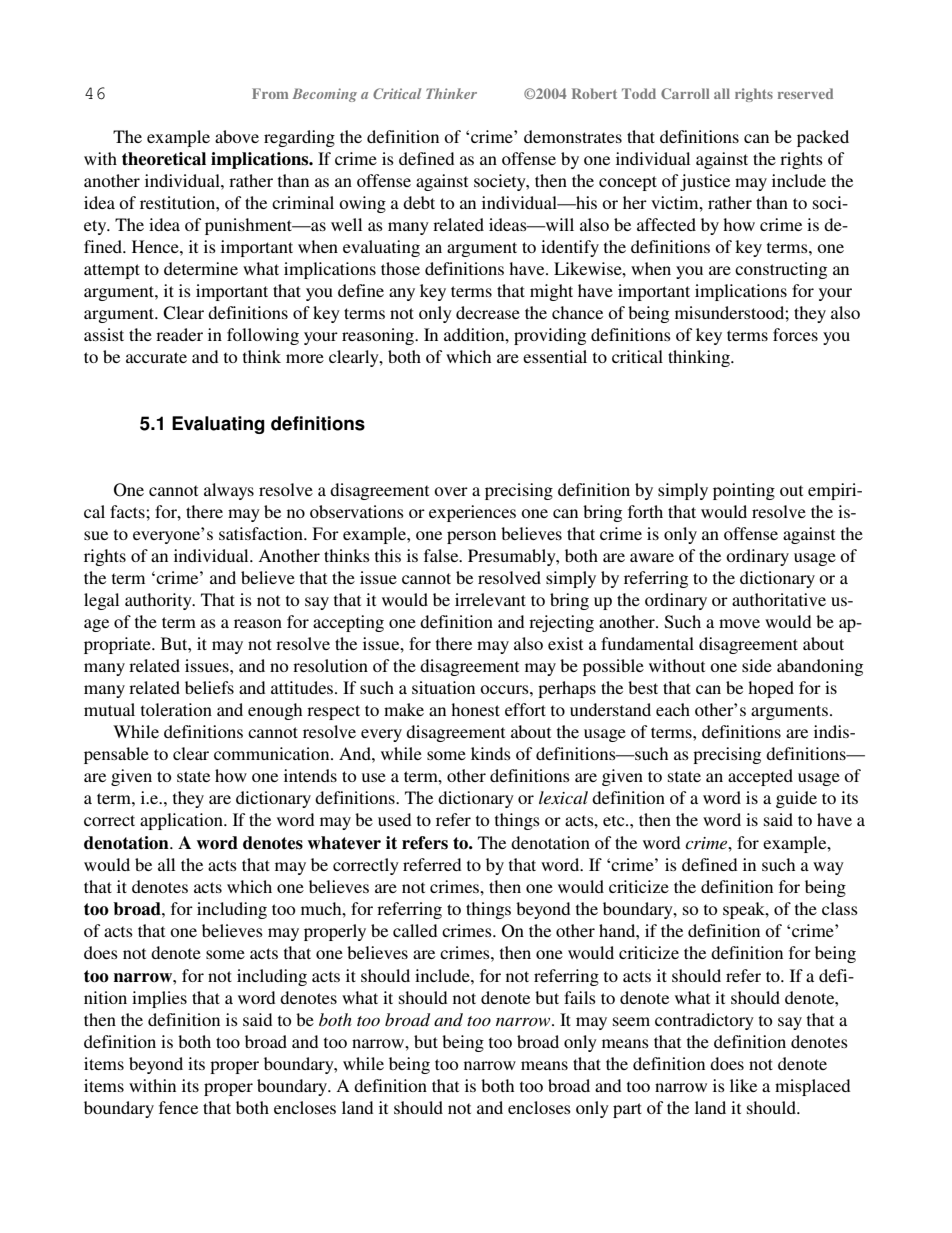 The image size is (952, 1233). I want to click on forces, so click(795, 334).
